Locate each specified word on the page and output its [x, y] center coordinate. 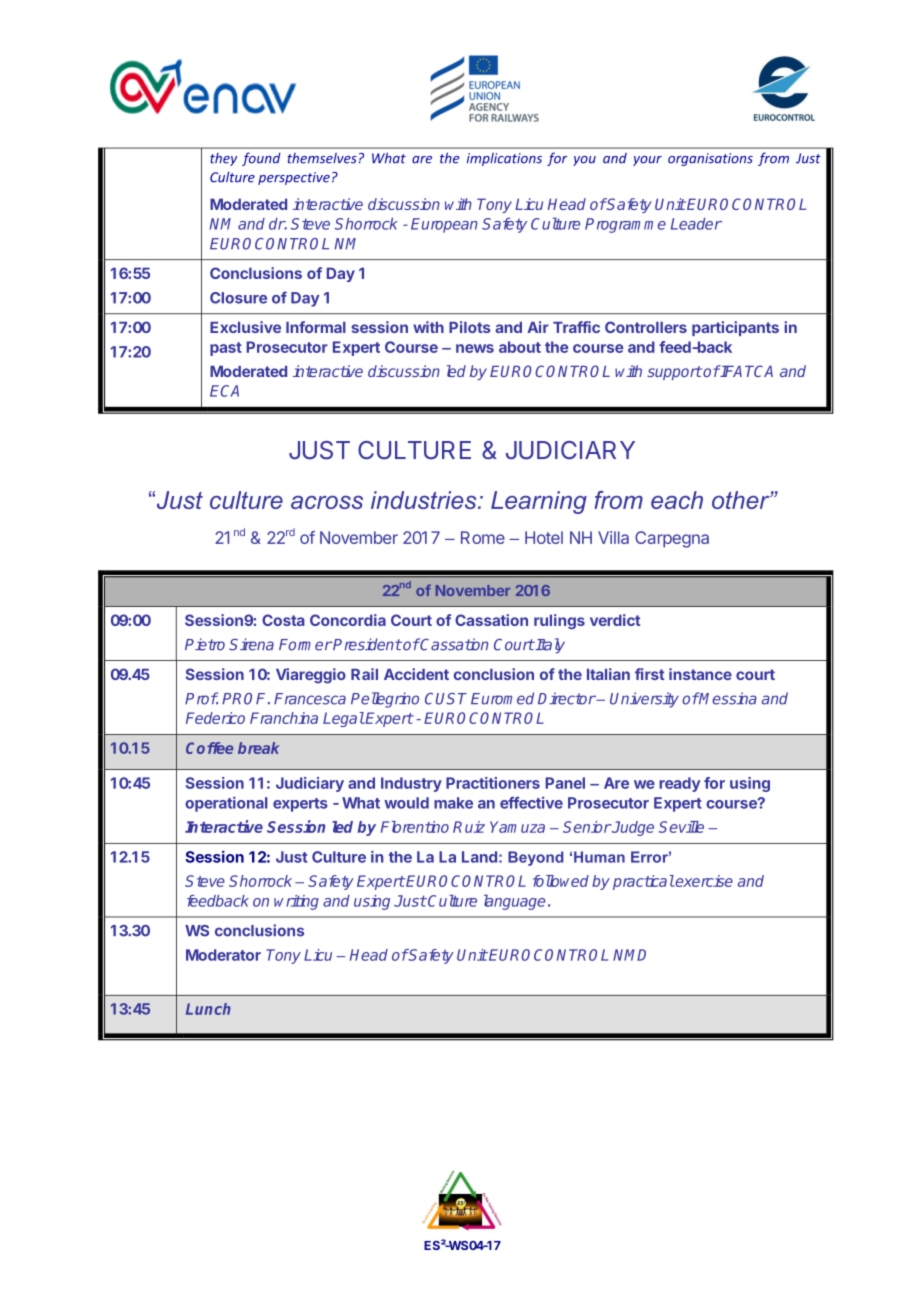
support [674, 373]
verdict [615, 620]
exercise [703, 881]
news [475, 348]
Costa [283, 620]
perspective [294, 178]
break [259, 748]
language [514, 902]
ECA [224, 391]
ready [679, 784]
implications [504, 159]
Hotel [544, 537]
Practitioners [493, 783]
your [647, 161]
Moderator [223, 955]
